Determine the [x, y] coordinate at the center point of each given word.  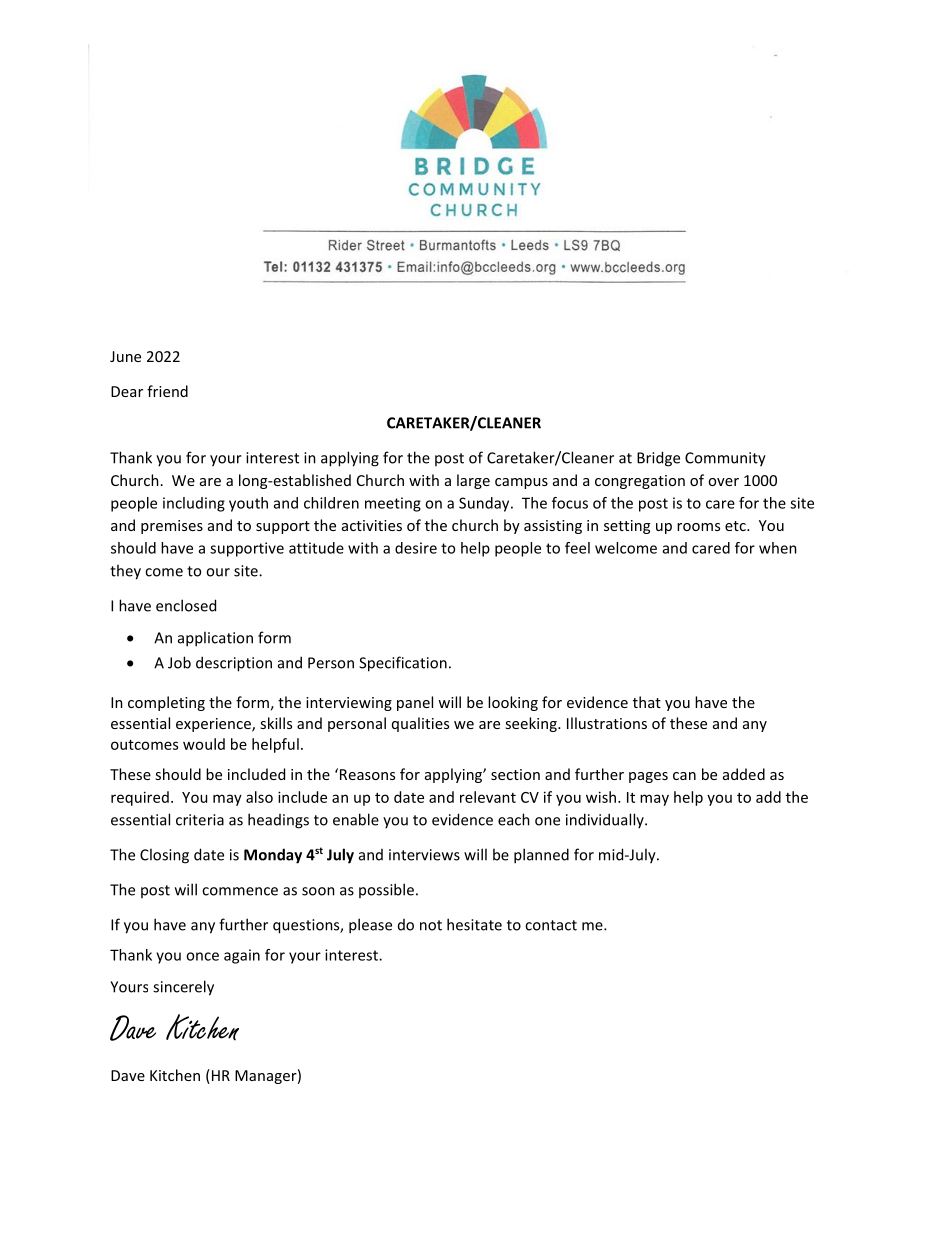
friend [167, 391]
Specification [403, 664]
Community [725, 459]
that [647, 702]
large [473, 481]
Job [179, 662]
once [202, 956]
